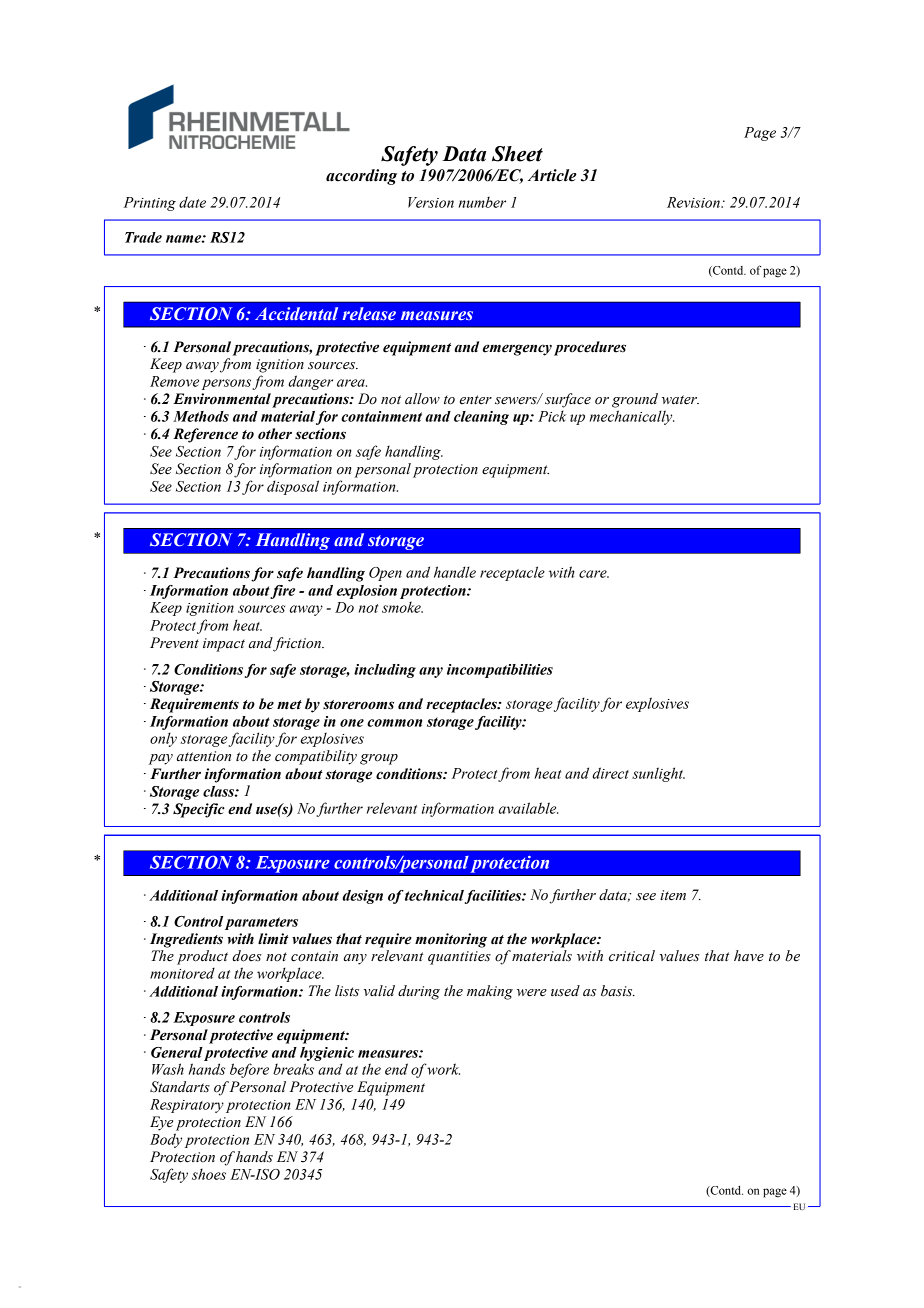 The width and height of the document is (924, 1308). I want to click on mechanically, so click(632, 417).
